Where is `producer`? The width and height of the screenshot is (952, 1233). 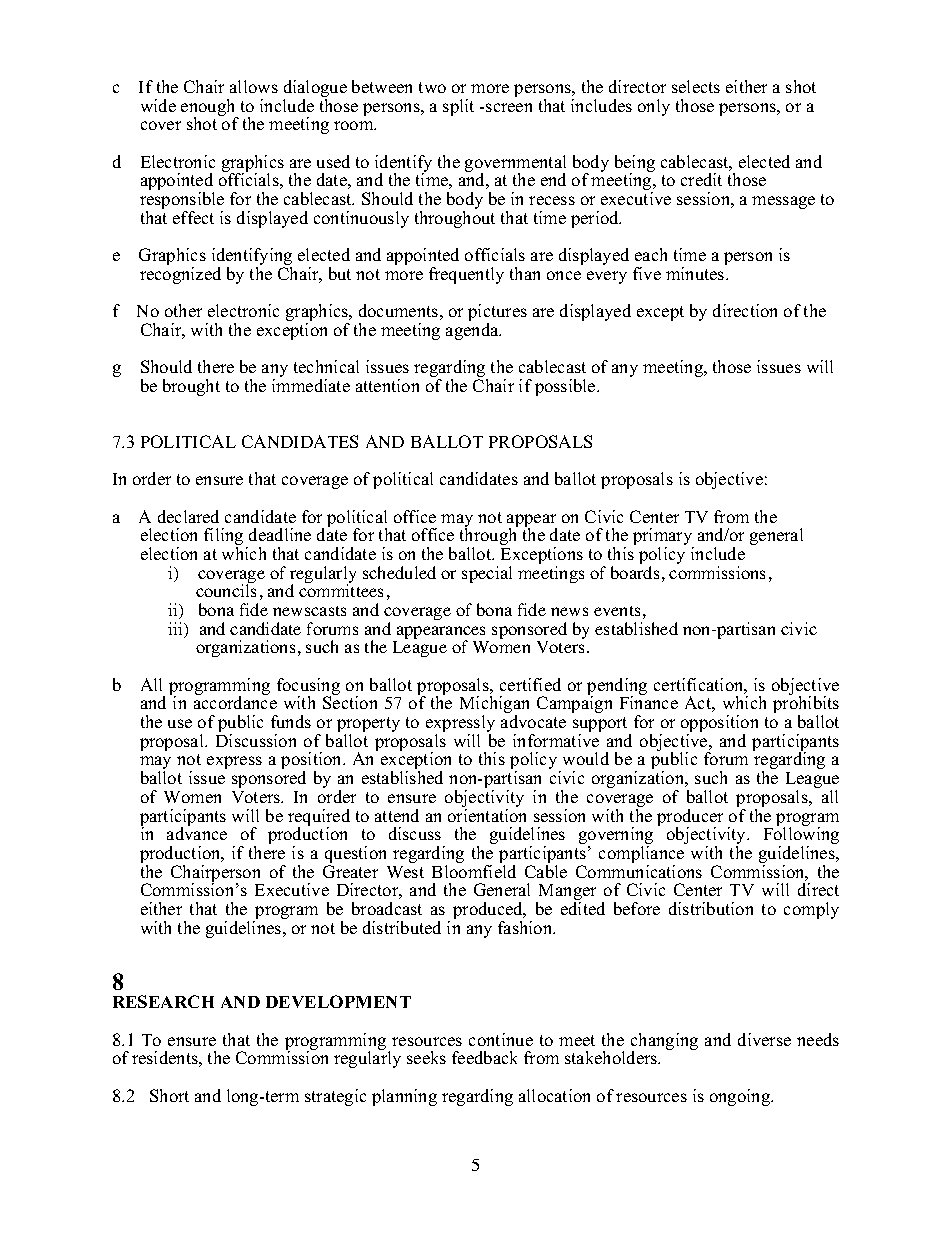 producer is located at coordinates (690, 818).
